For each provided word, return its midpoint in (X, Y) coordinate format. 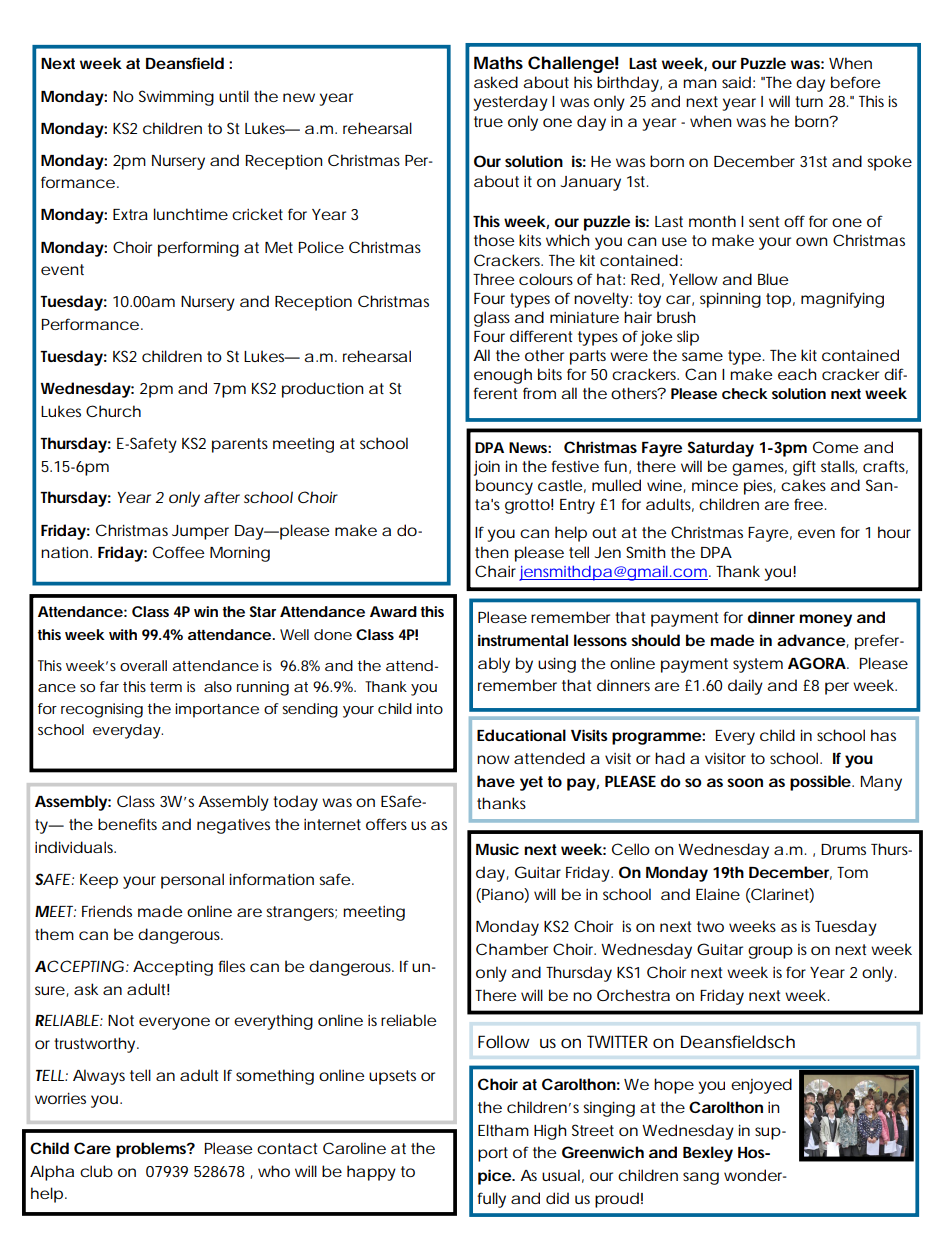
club (96, 1171)
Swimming (176, 98)
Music (497, 849)
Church (113, 411)
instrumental (523, 640)
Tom (852, 872)
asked (496, 82)
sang (701, 1178)
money (826, 620)
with (123, 634)
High (550, 1132)
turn (809, 101)
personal (192, 881)
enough (503, 376)
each (797, 374)
